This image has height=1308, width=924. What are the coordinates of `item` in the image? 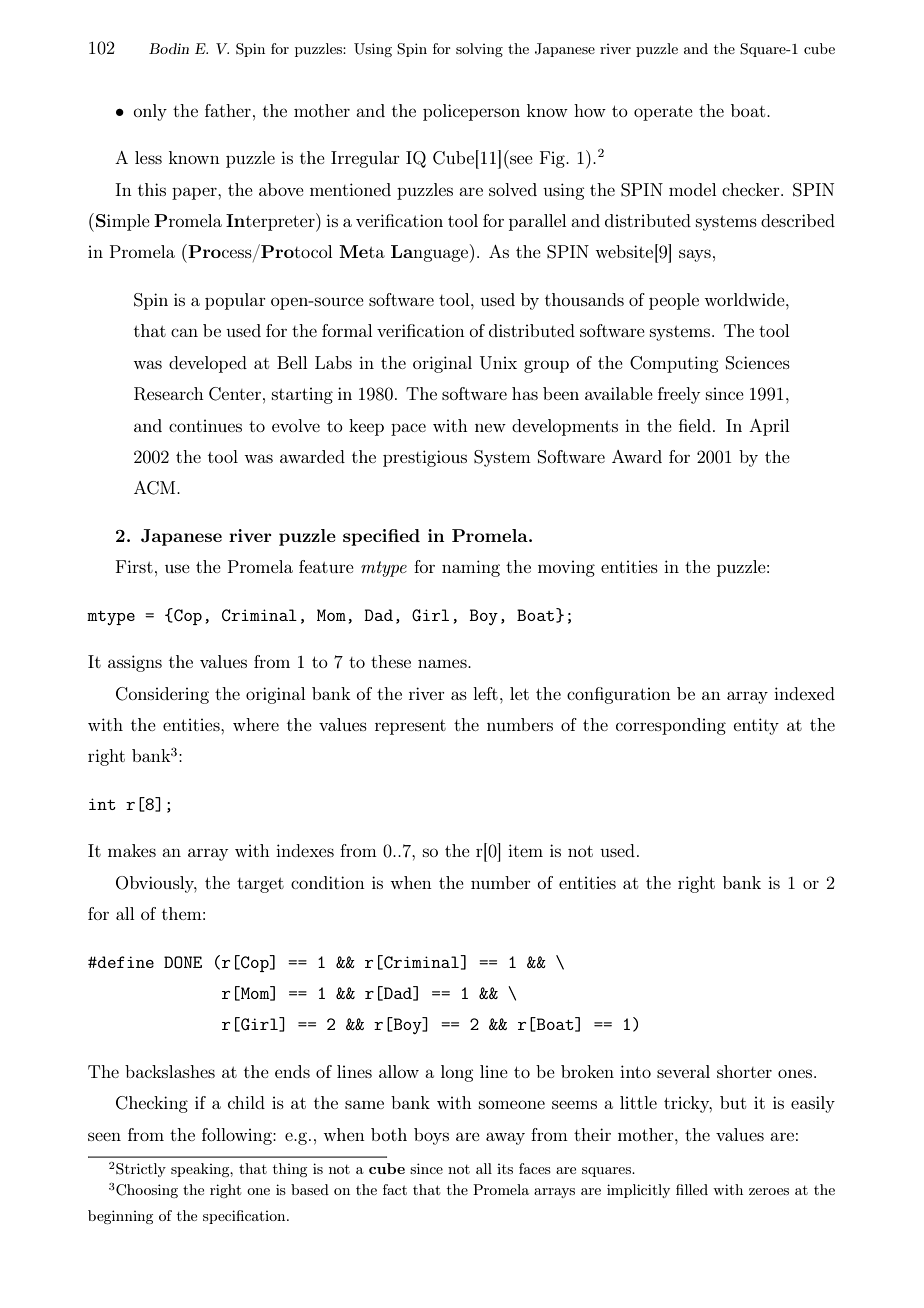 It's located at (525, 850).
